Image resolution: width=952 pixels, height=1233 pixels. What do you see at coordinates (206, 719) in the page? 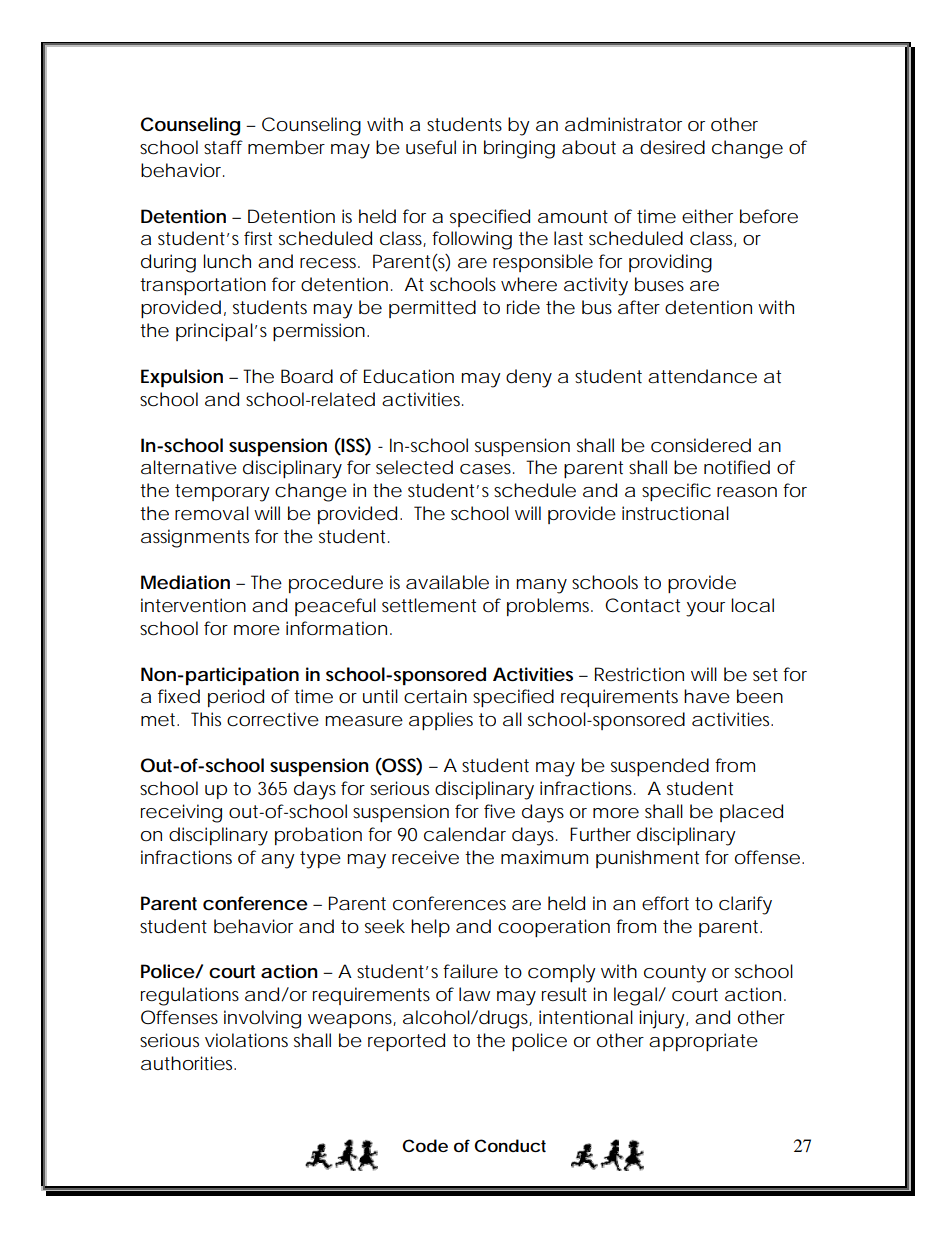
I see `This` at bounding box center [206, 719].
